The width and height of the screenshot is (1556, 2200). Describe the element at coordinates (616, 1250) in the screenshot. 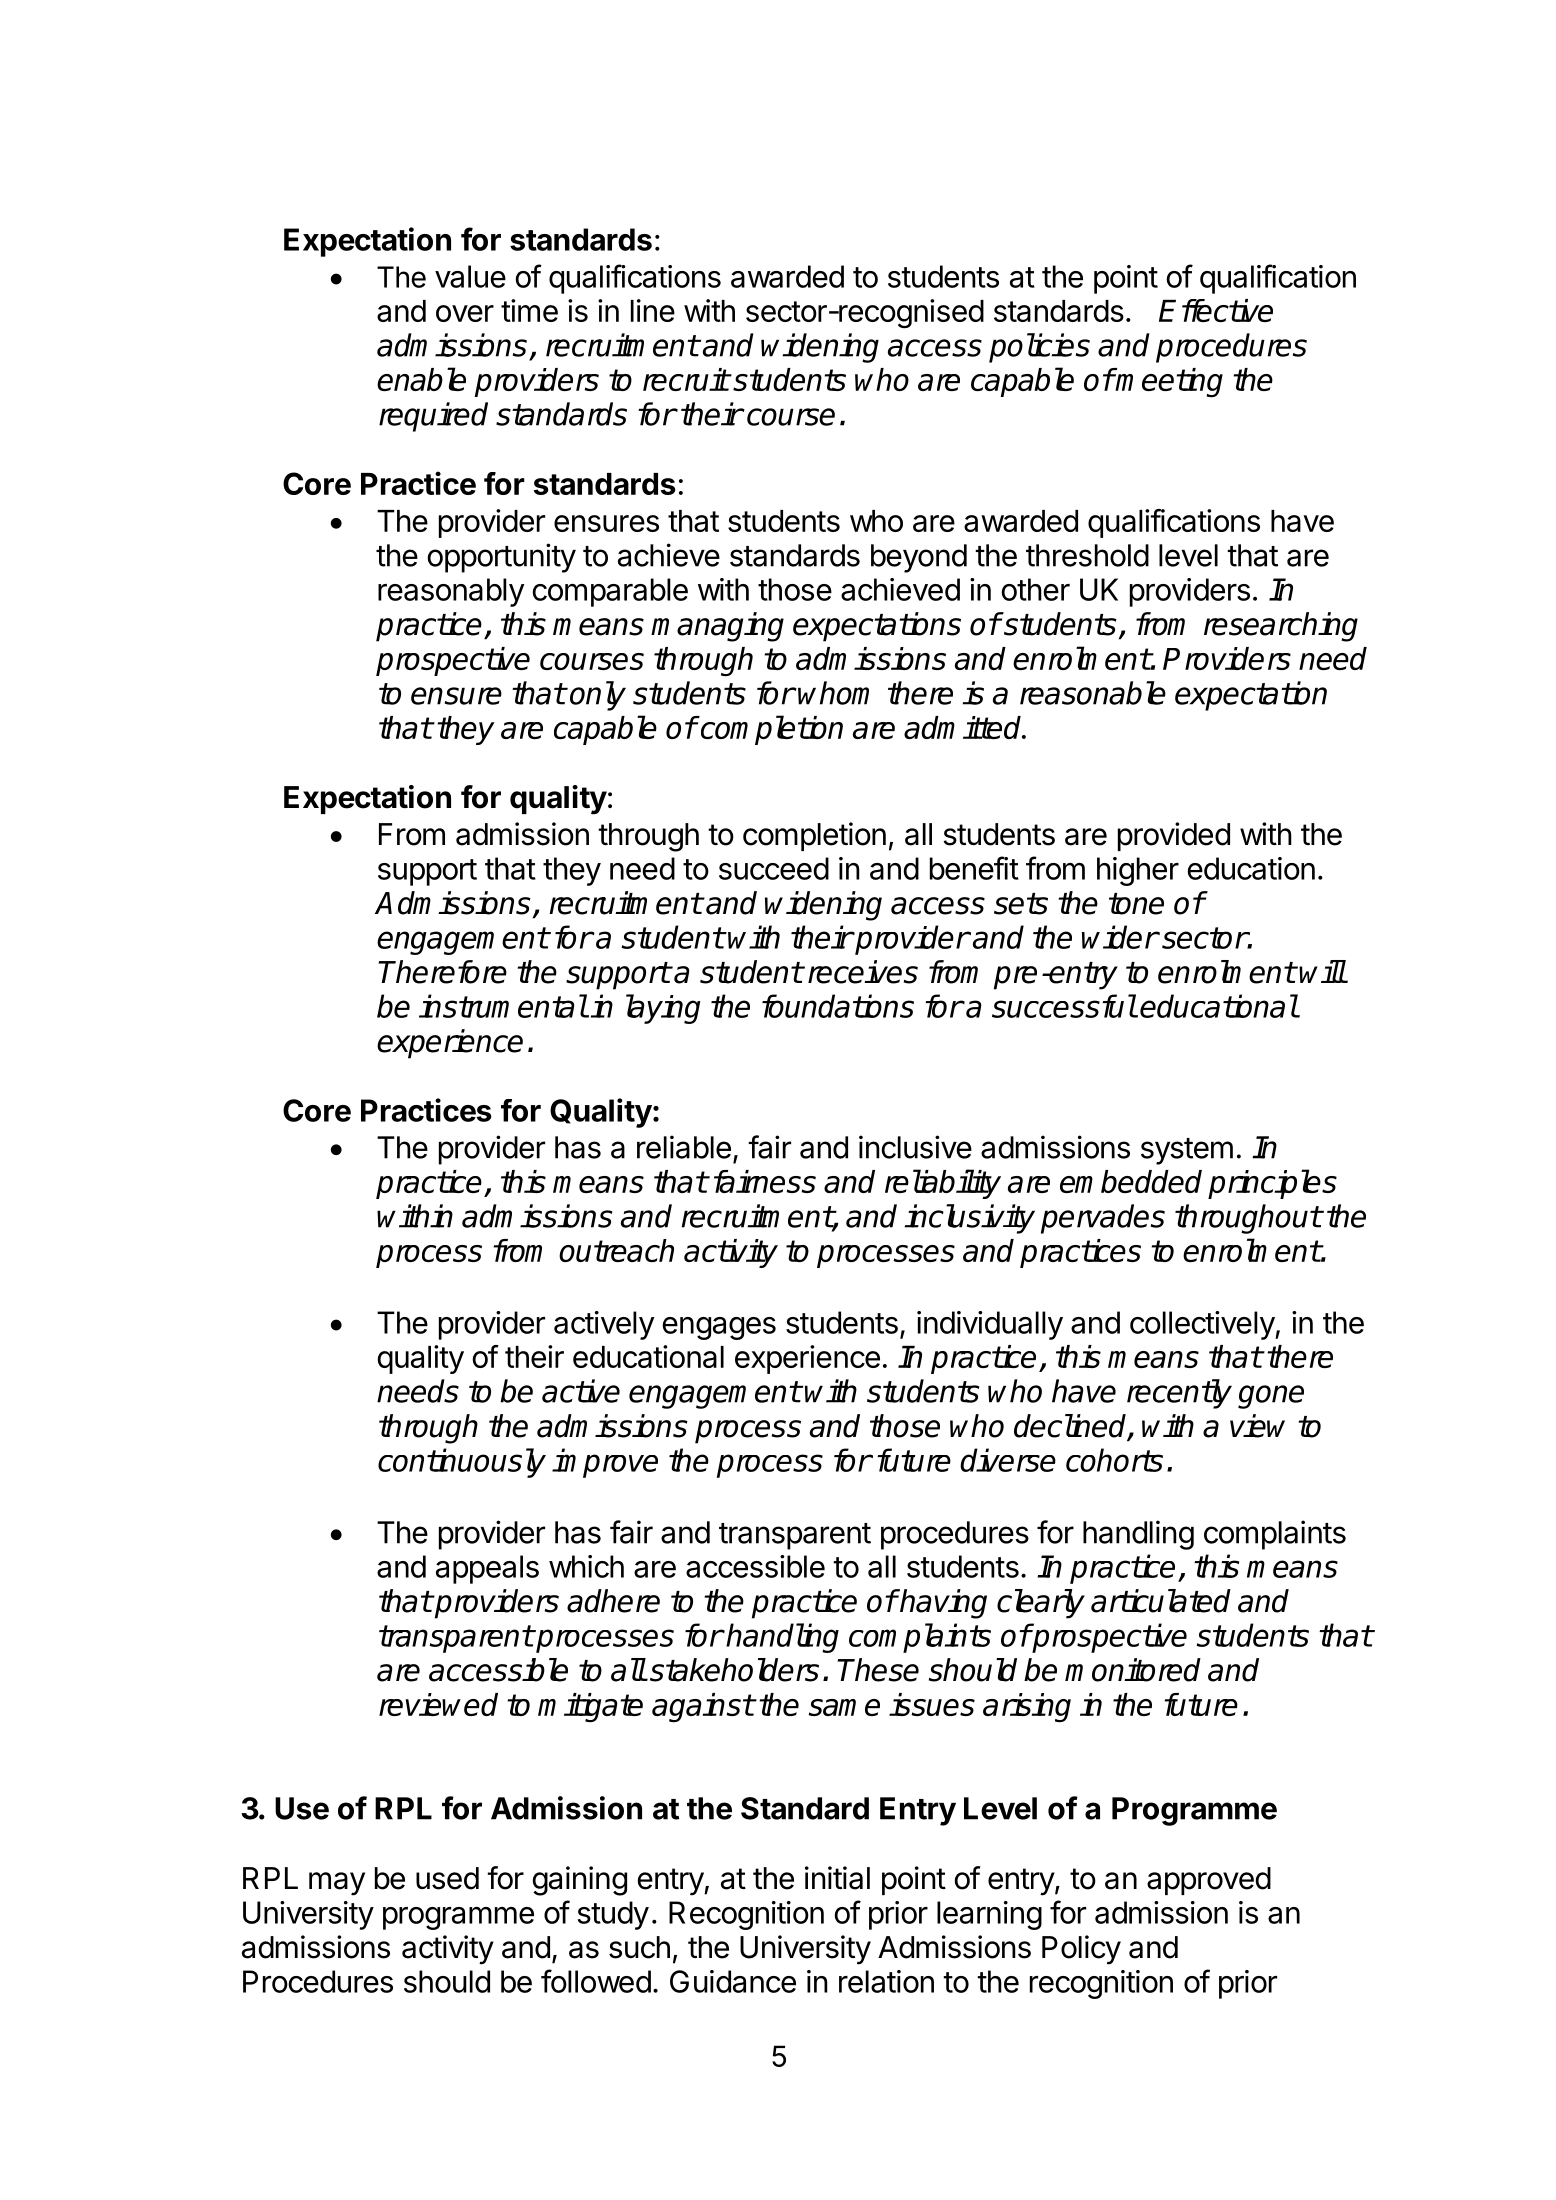

I see `outreach` at that location.
